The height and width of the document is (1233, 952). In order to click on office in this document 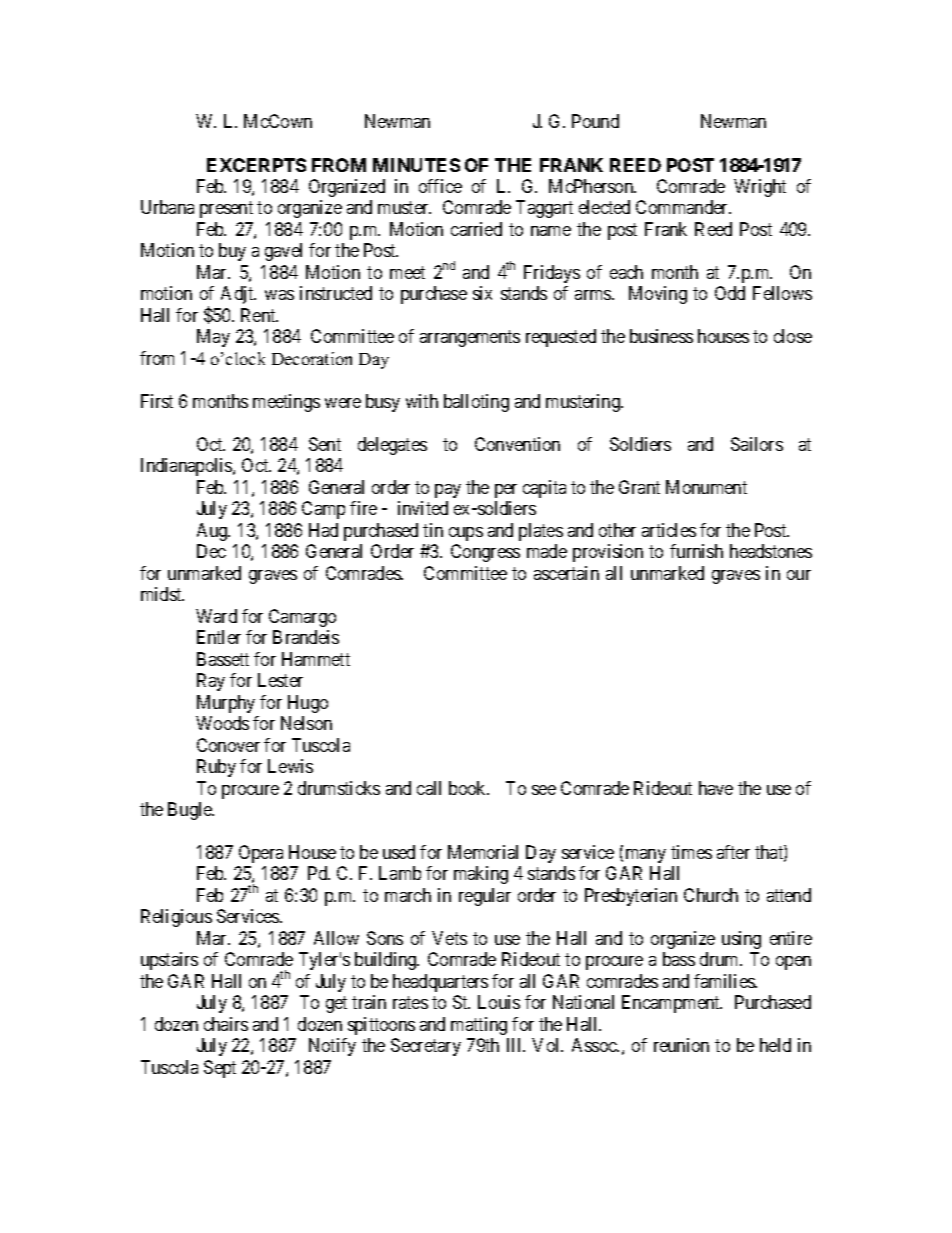, I will do `click(440, 186)`.
